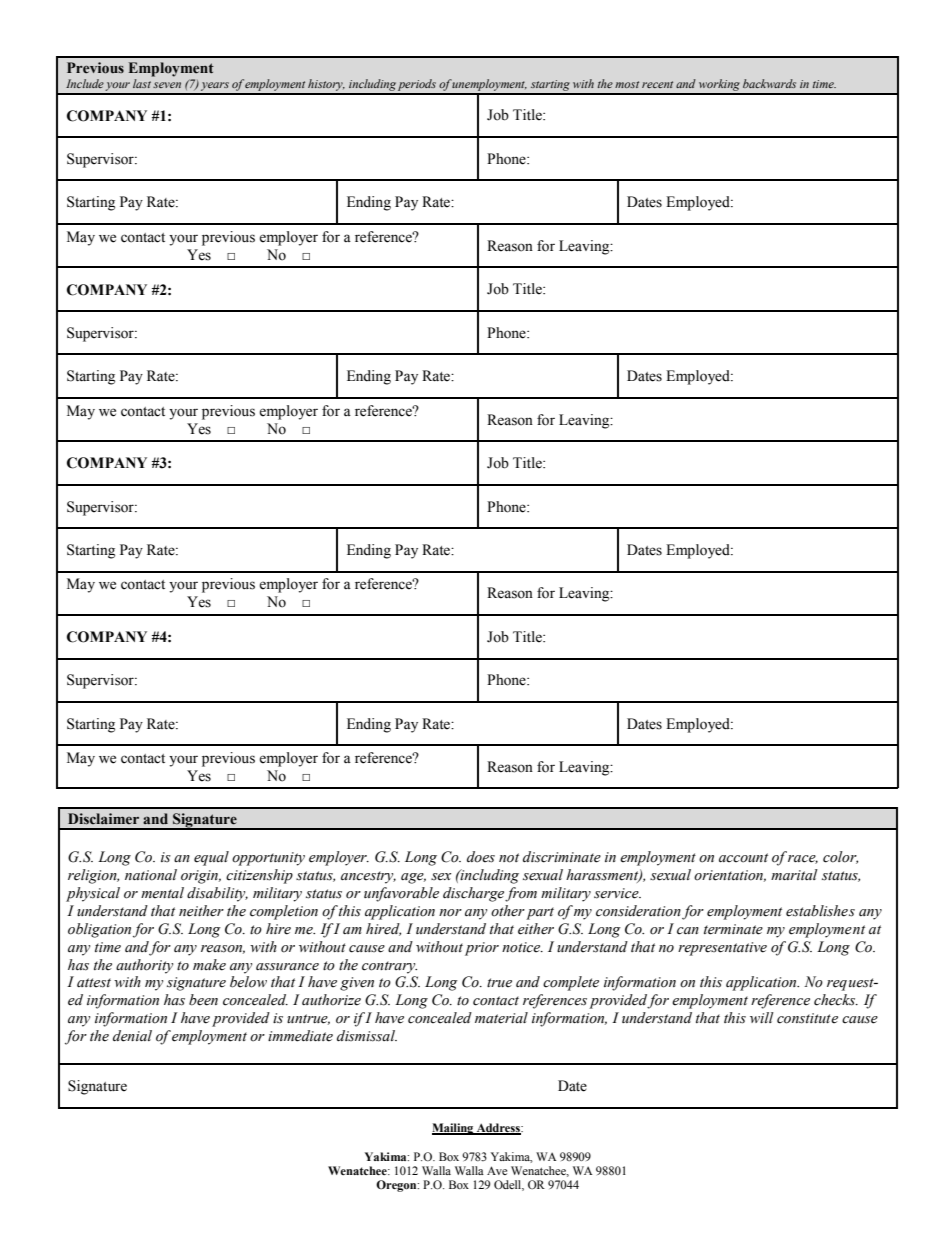 This screenshot has width=952, height=1233. I want to click on backwards, so click(769, 83).
